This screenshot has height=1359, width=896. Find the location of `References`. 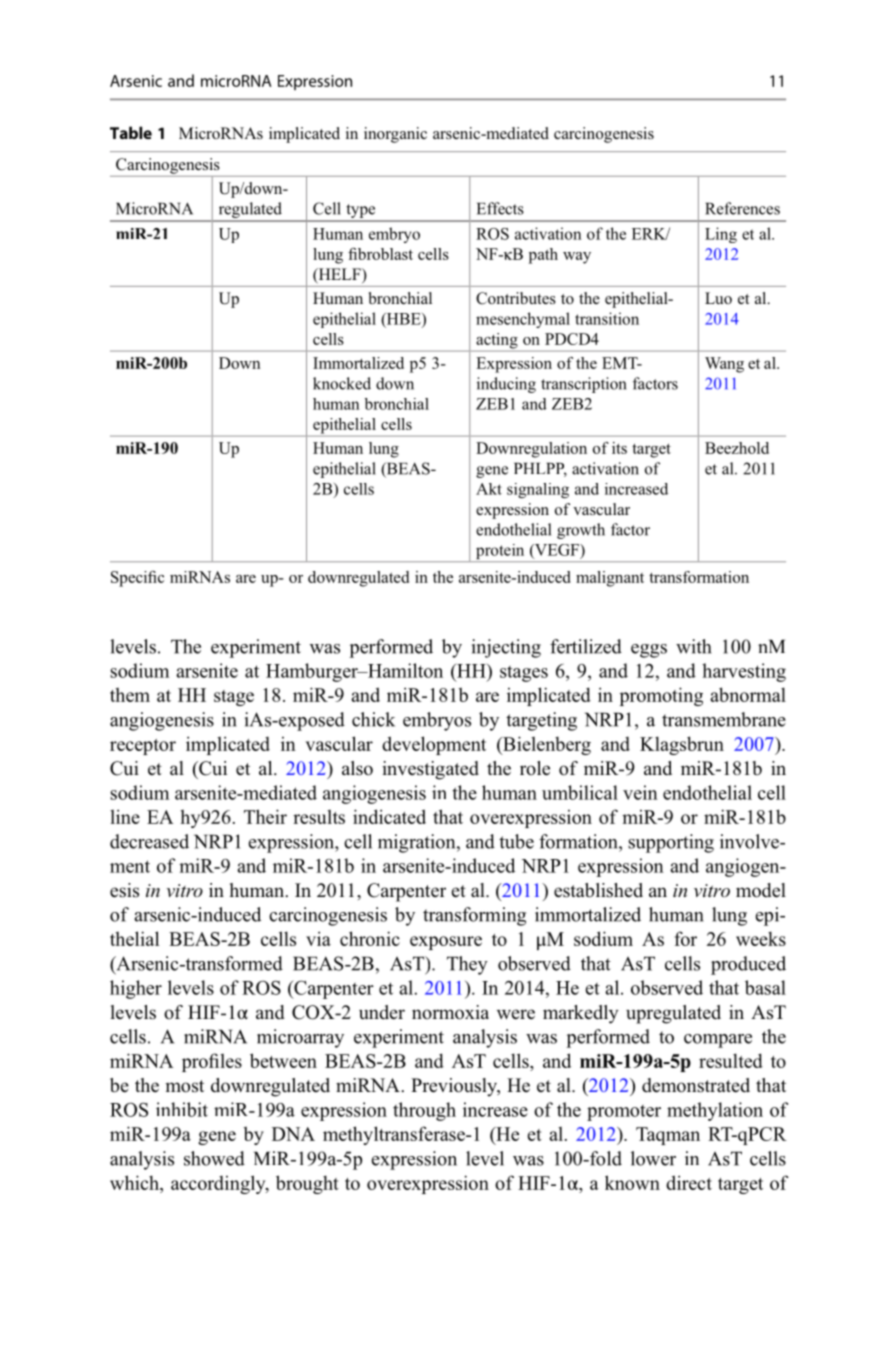

References is located at coordinates (742, 208).
